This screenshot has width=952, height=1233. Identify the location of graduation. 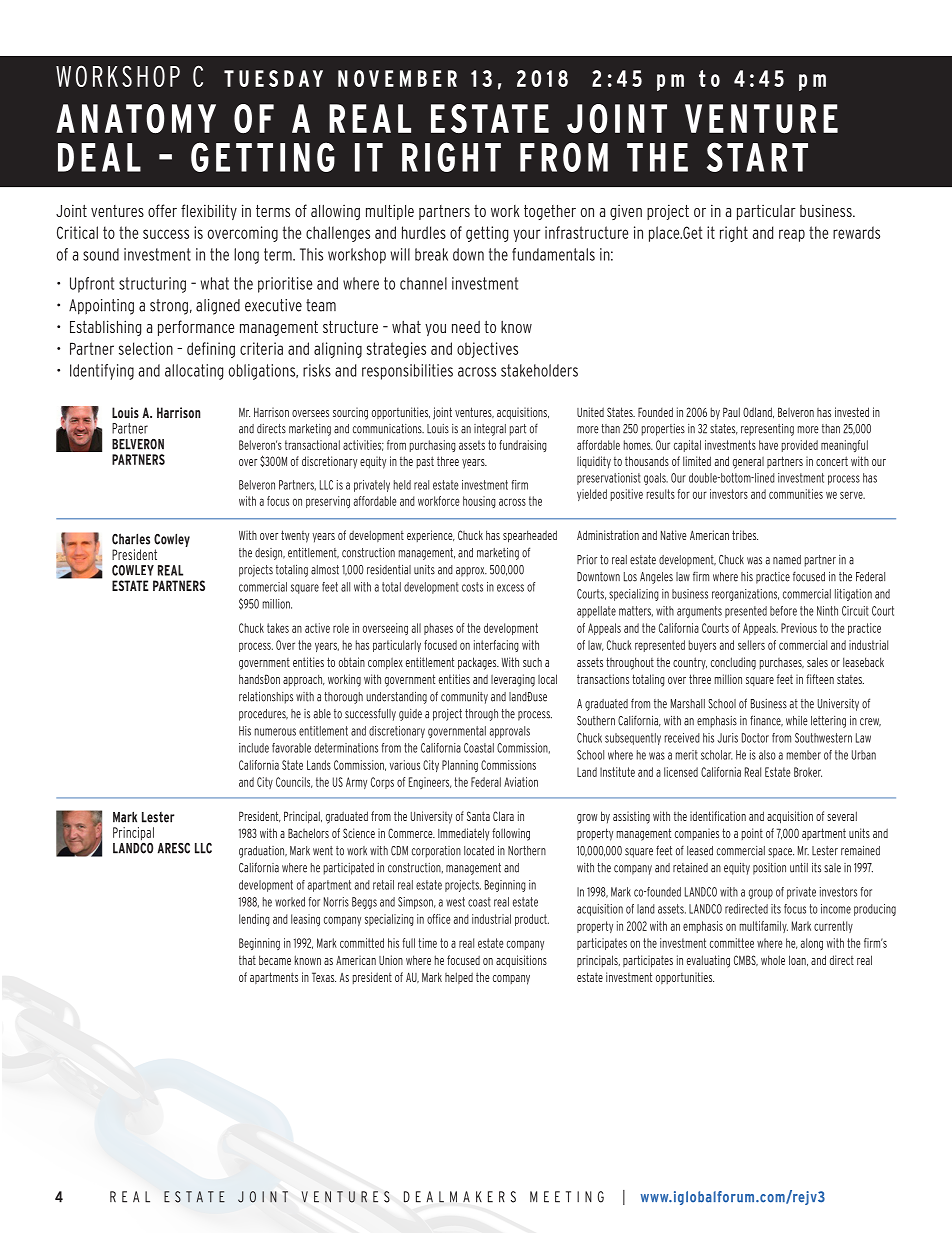
(263, 852).
